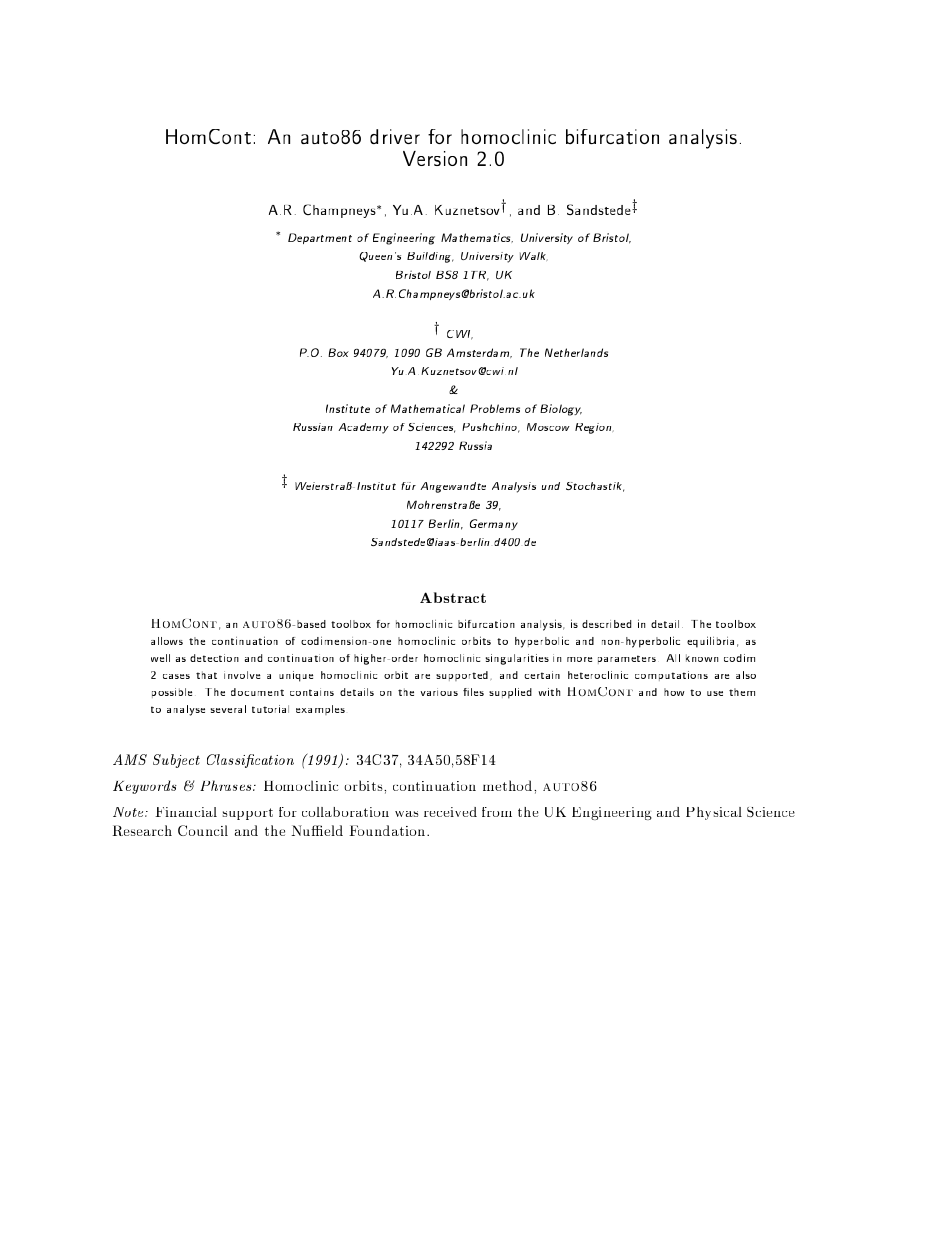 The height and width of the screenshot is (1233, 952). Describe the element at coordinates (435, 158) in the screenshot. I see `Version` at that location.
